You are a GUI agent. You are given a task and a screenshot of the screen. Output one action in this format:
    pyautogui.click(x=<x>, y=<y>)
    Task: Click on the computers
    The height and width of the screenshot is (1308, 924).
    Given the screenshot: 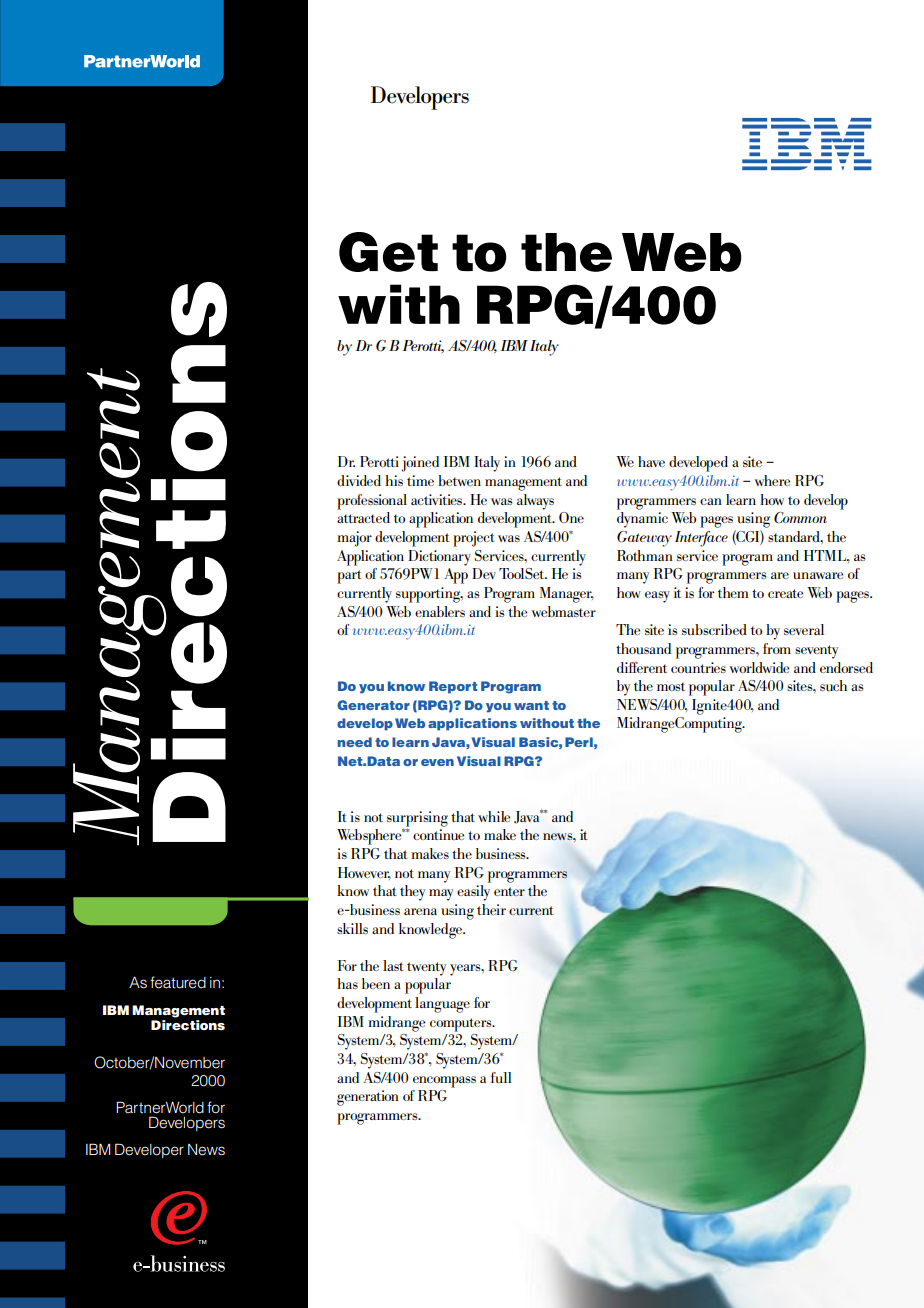 What is the action you would take?
    pyautogui.click(x=462, y=1025)
